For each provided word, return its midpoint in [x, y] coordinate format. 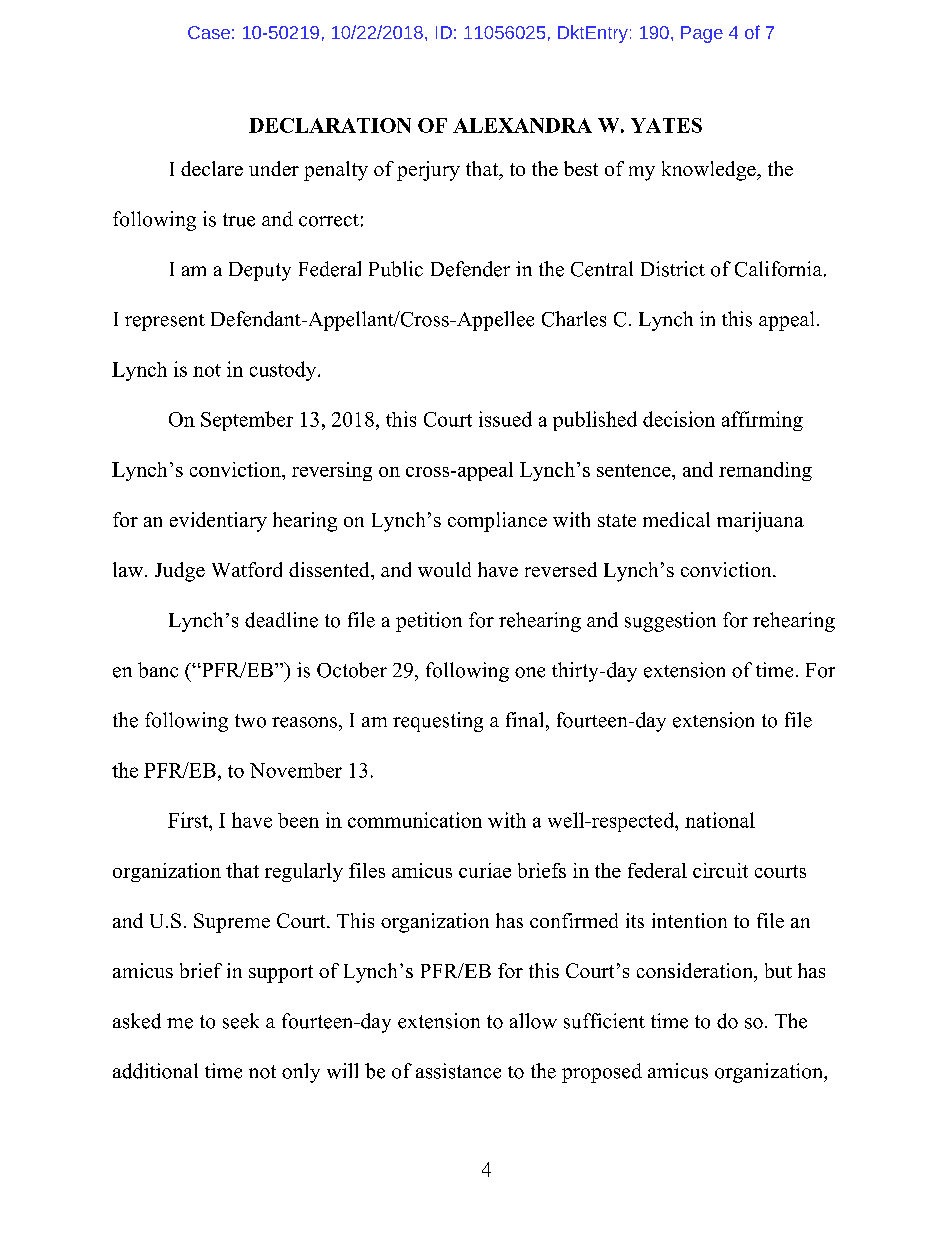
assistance [458, 1071]
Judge [180, 572]
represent [165, 322]
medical [676, 519]
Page [702, 34]
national [720, 820]
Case [209, 32]
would [444, 569]
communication [415, 820]
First [189, 820]
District [673, 269]
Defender [470, 269]
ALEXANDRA [522, 125]
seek [241, 1021]
